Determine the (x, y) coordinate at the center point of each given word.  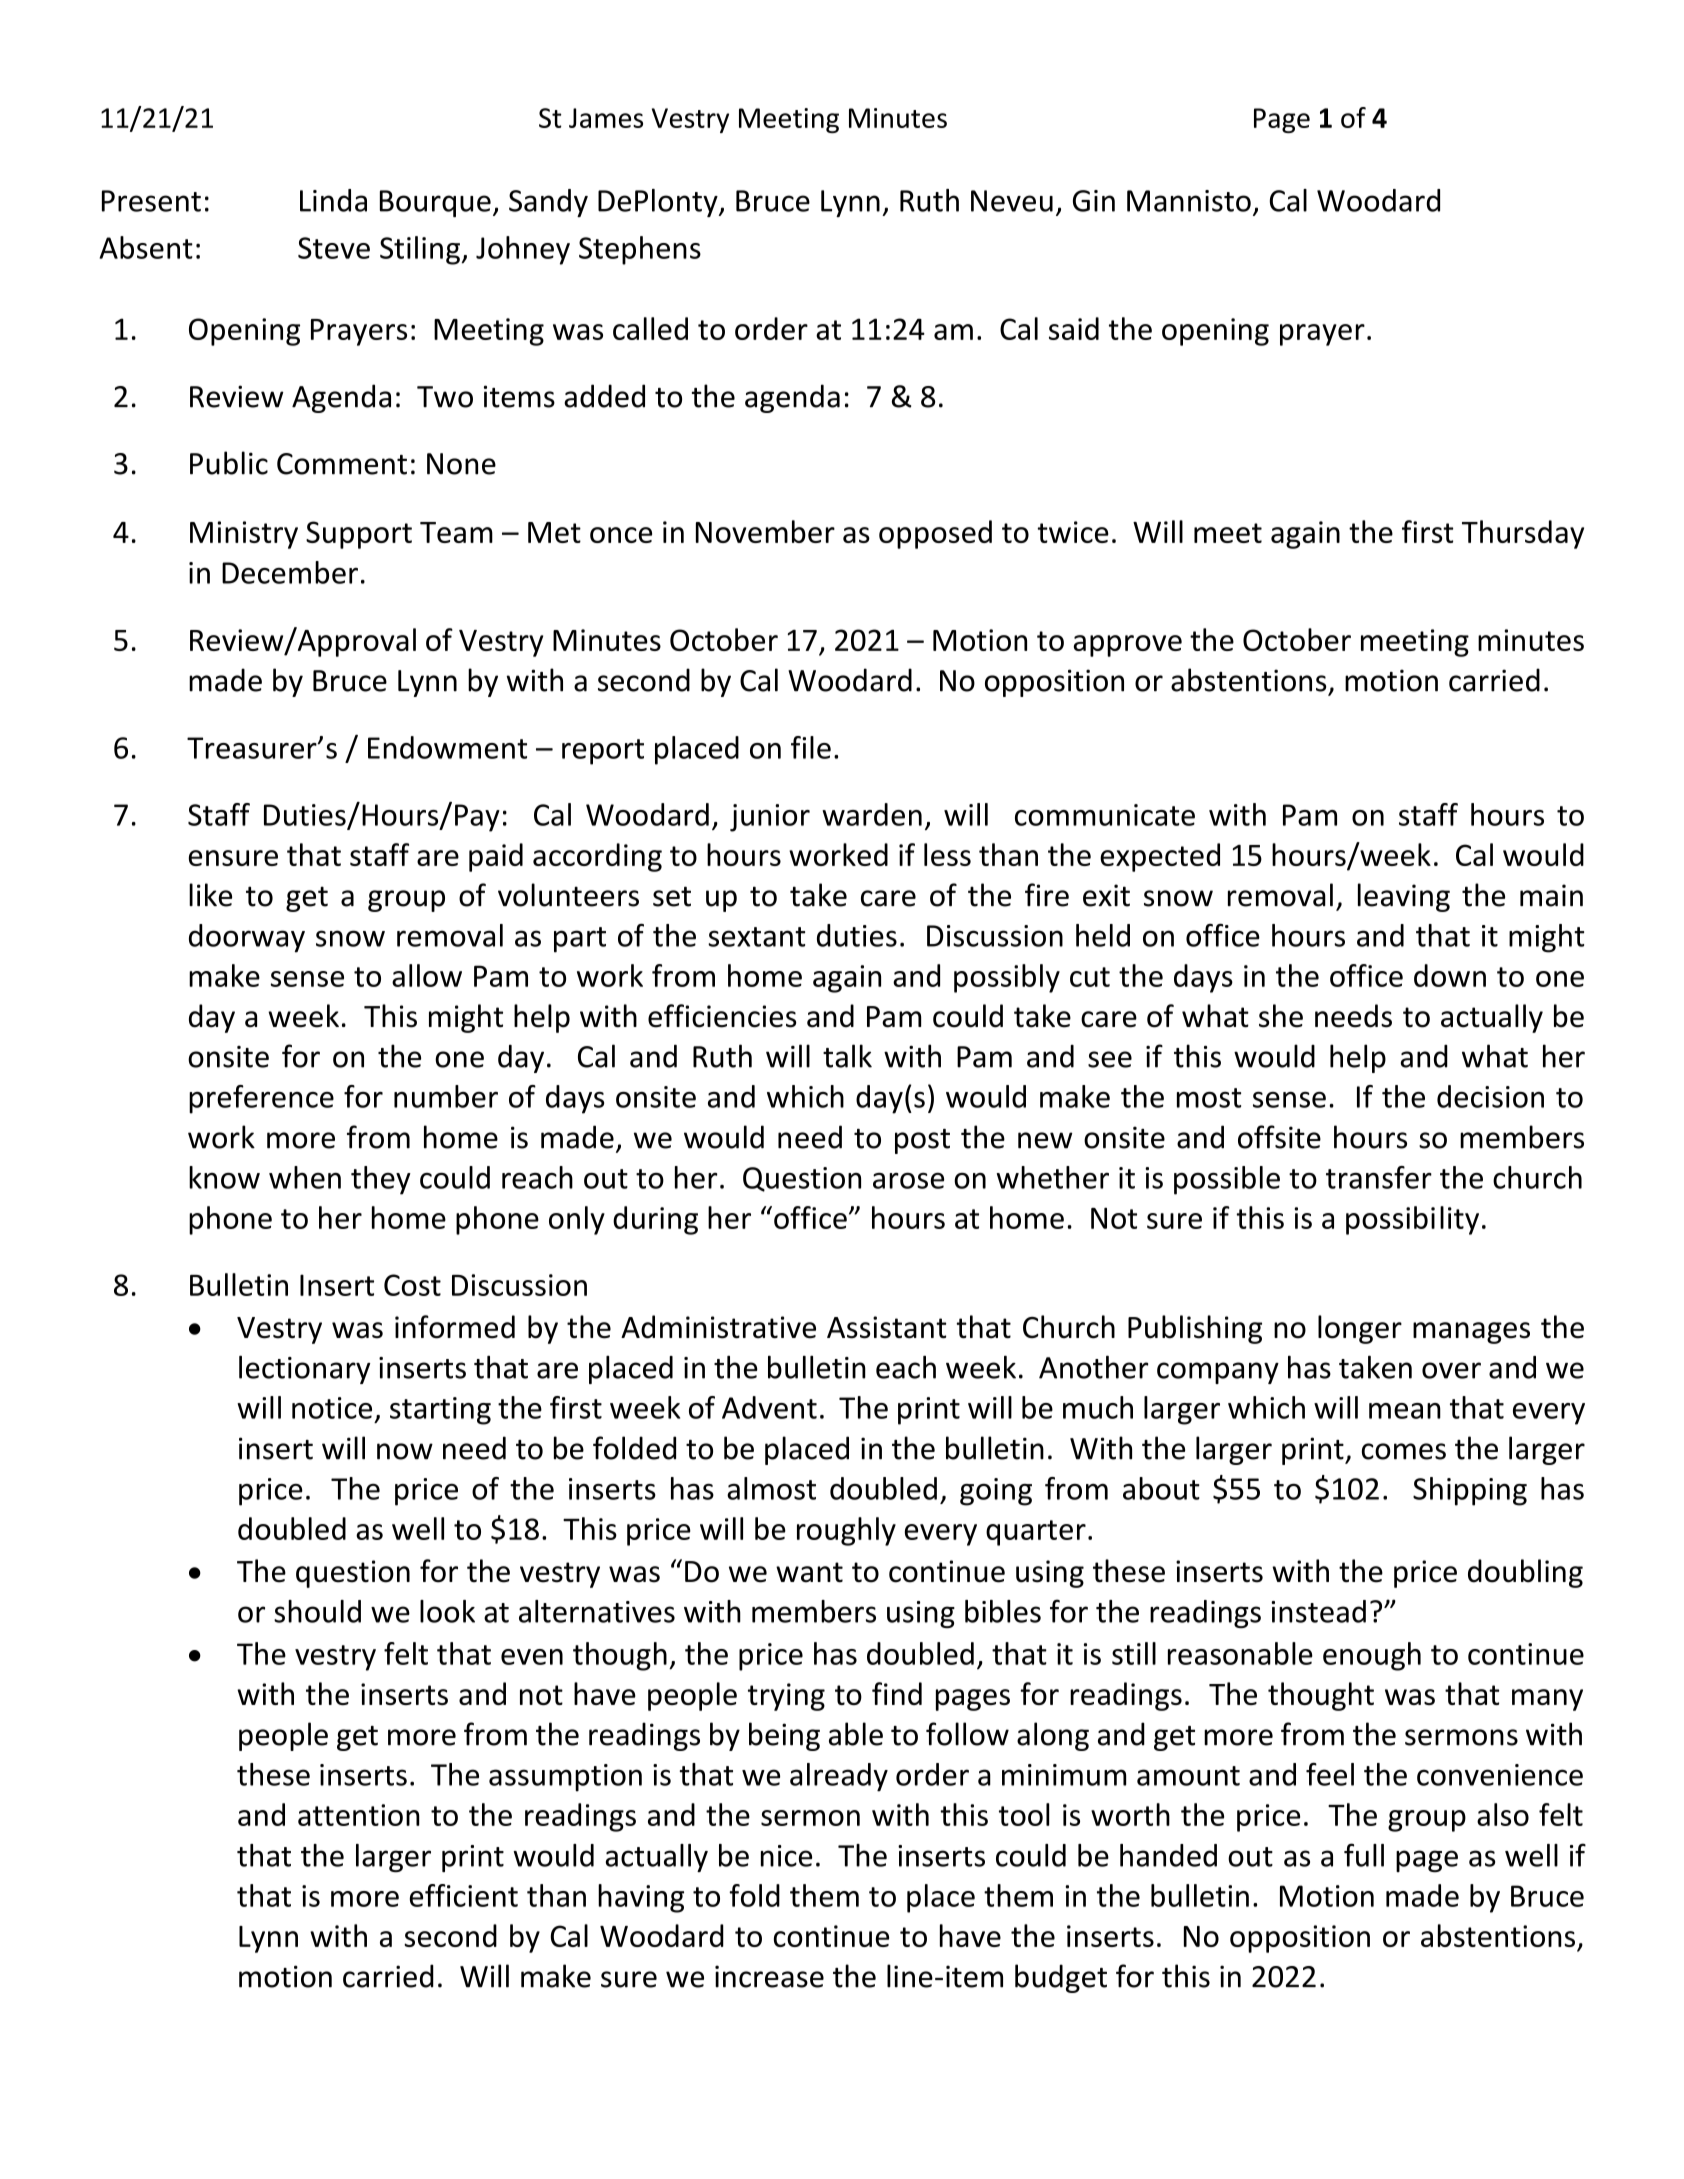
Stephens (640, 250)
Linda (333, 200)
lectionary (305, 1369)
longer (1360, 1329)
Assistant (886, 1327)
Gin (1094, 201)
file (811, 747)
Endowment (447, 747)
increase (769, 1976)
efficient (464, 1895)
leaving (1404, 897)
